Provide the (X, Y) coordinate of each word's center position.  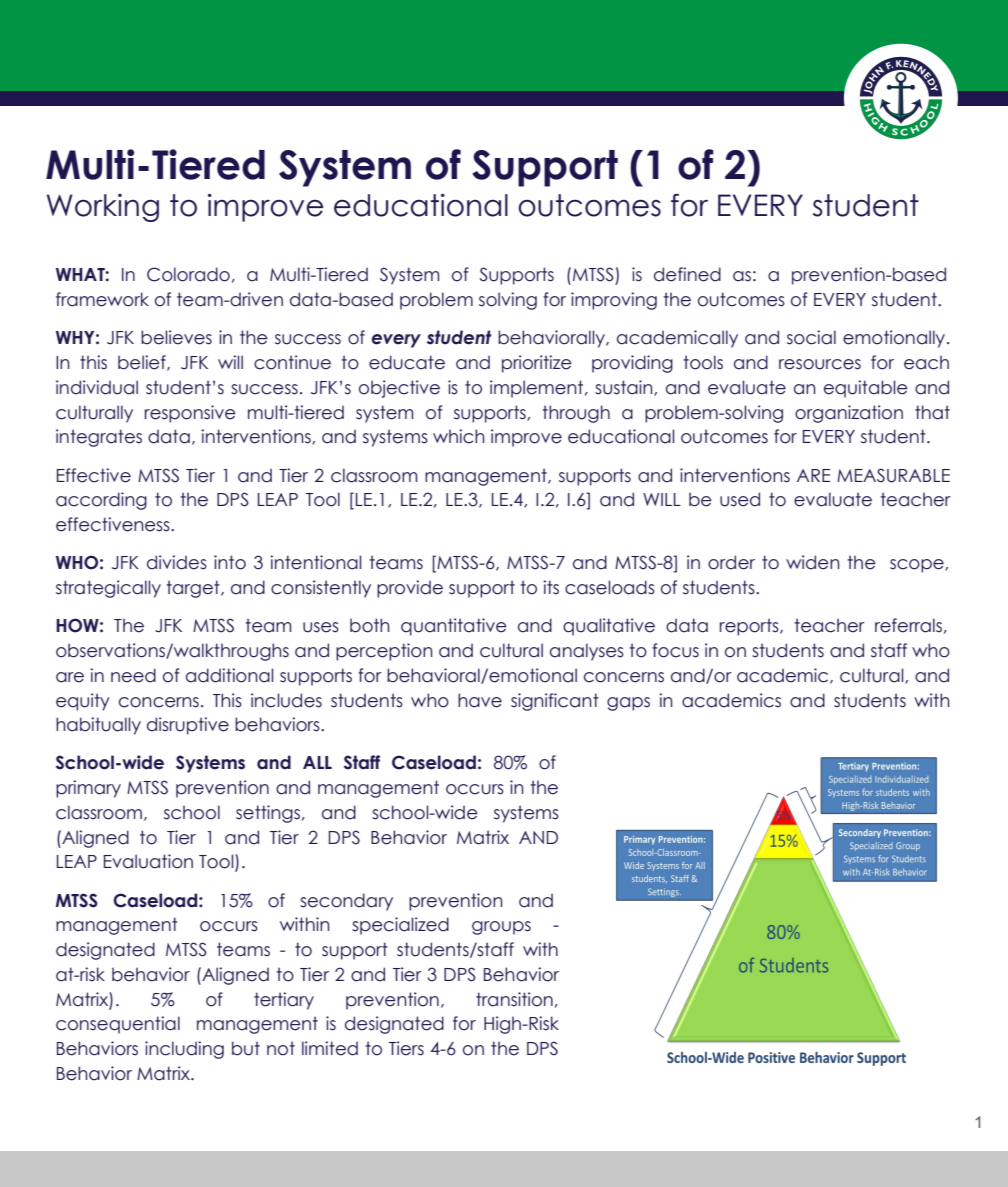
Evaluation (148, 861)
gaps (628, 704)
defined (687, 274)
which (459, 436)
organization (849, 414)
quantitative (454, 627)
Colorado (188, 274)
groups (501, 928)
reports (750, 627)
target (194, 589)
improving (614, 301)
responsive (190, 414)
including (184, 1050)
